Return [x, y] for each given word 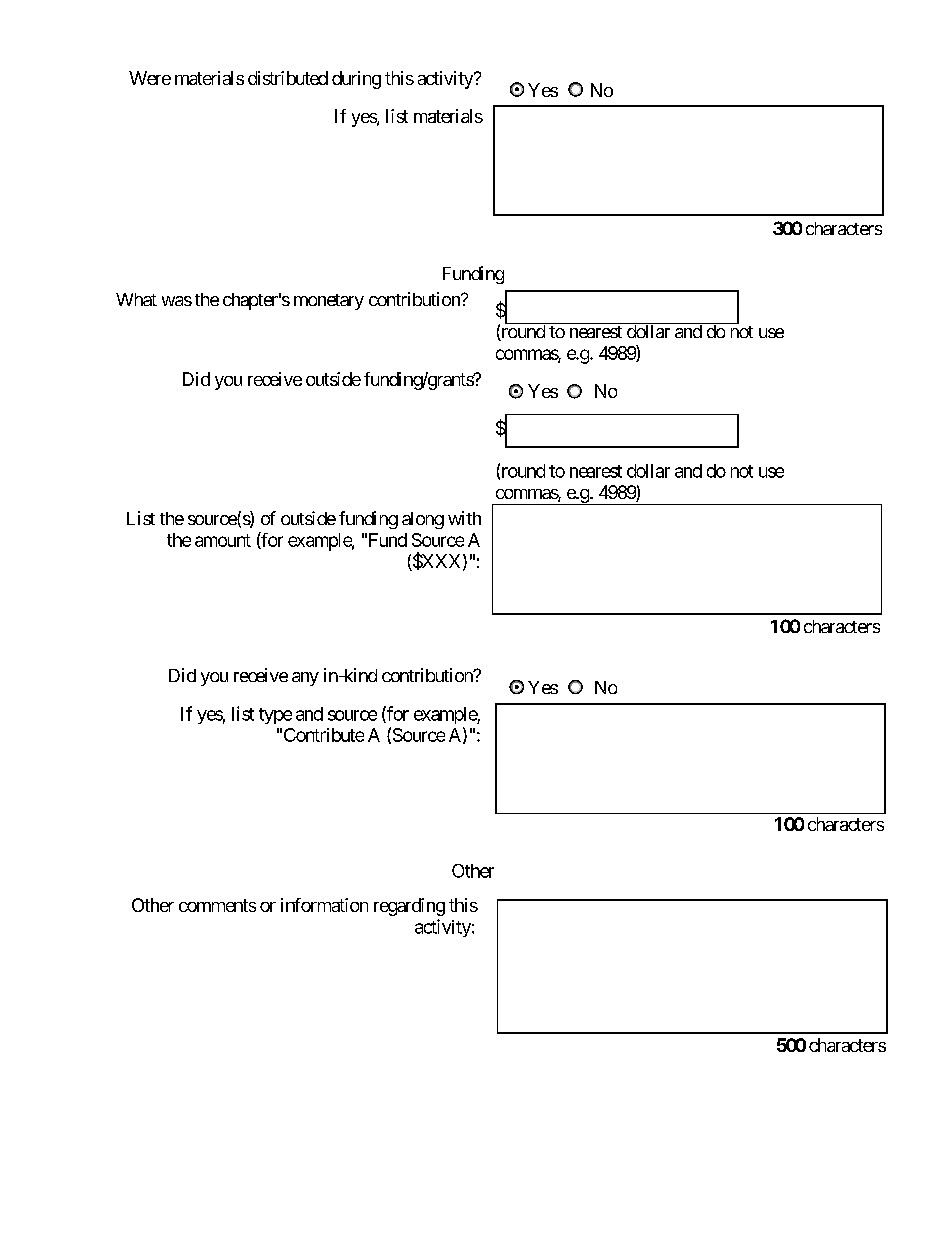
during [356, 80]
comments [217, 905]
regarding [409, 907]
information [324, 905]
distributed [288, 78]
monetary [329, 302]
